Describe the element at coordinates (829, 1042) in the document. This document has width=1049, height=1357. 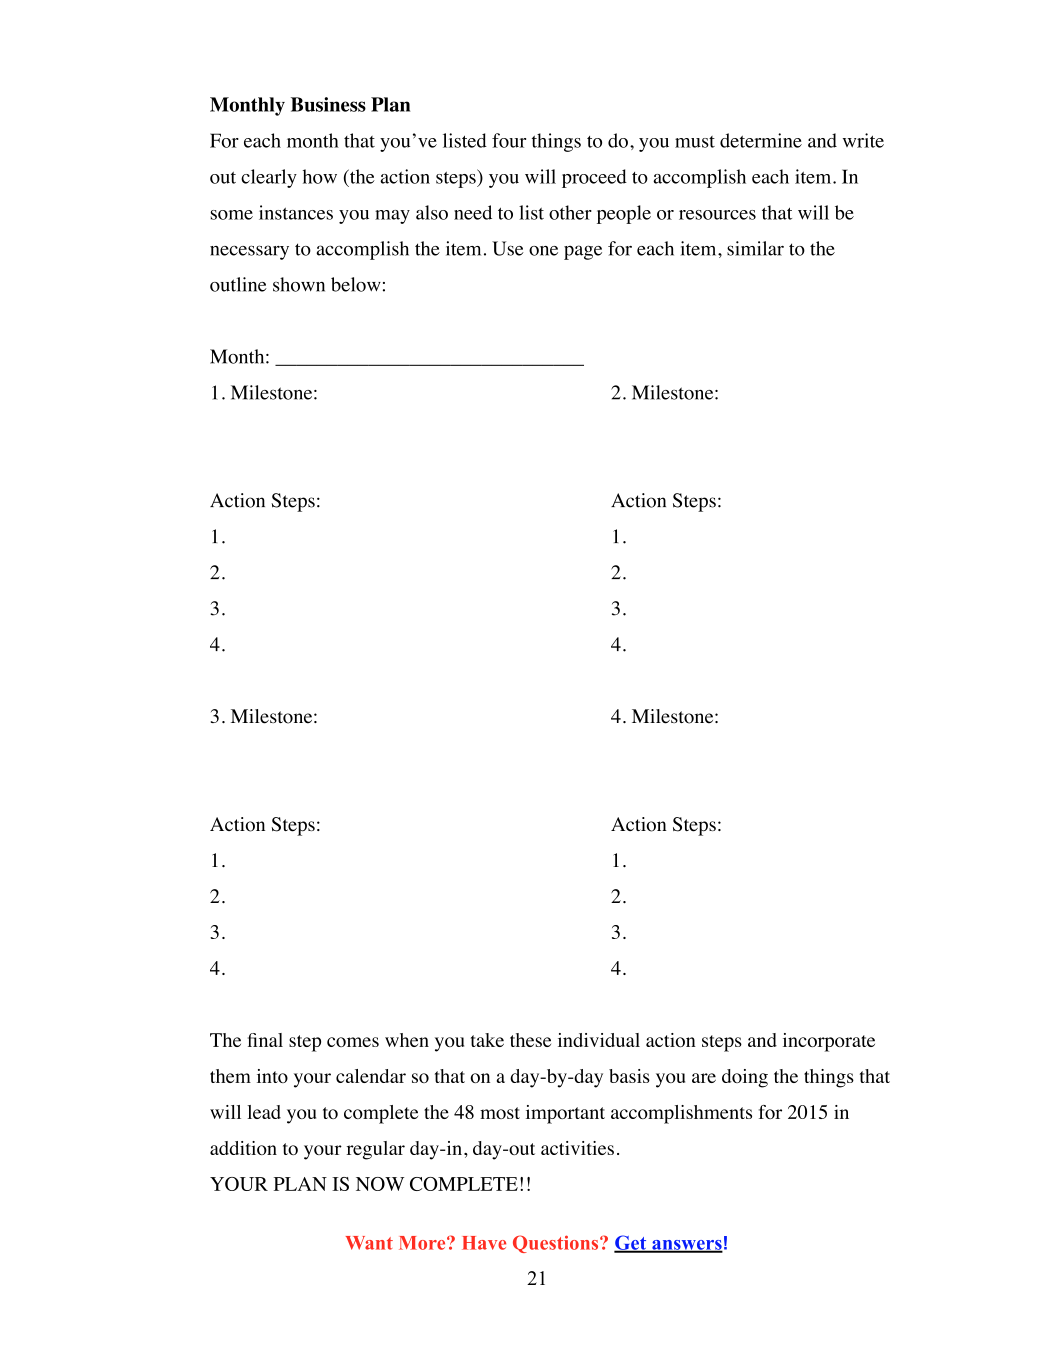
I see `incorporate` at that location.
